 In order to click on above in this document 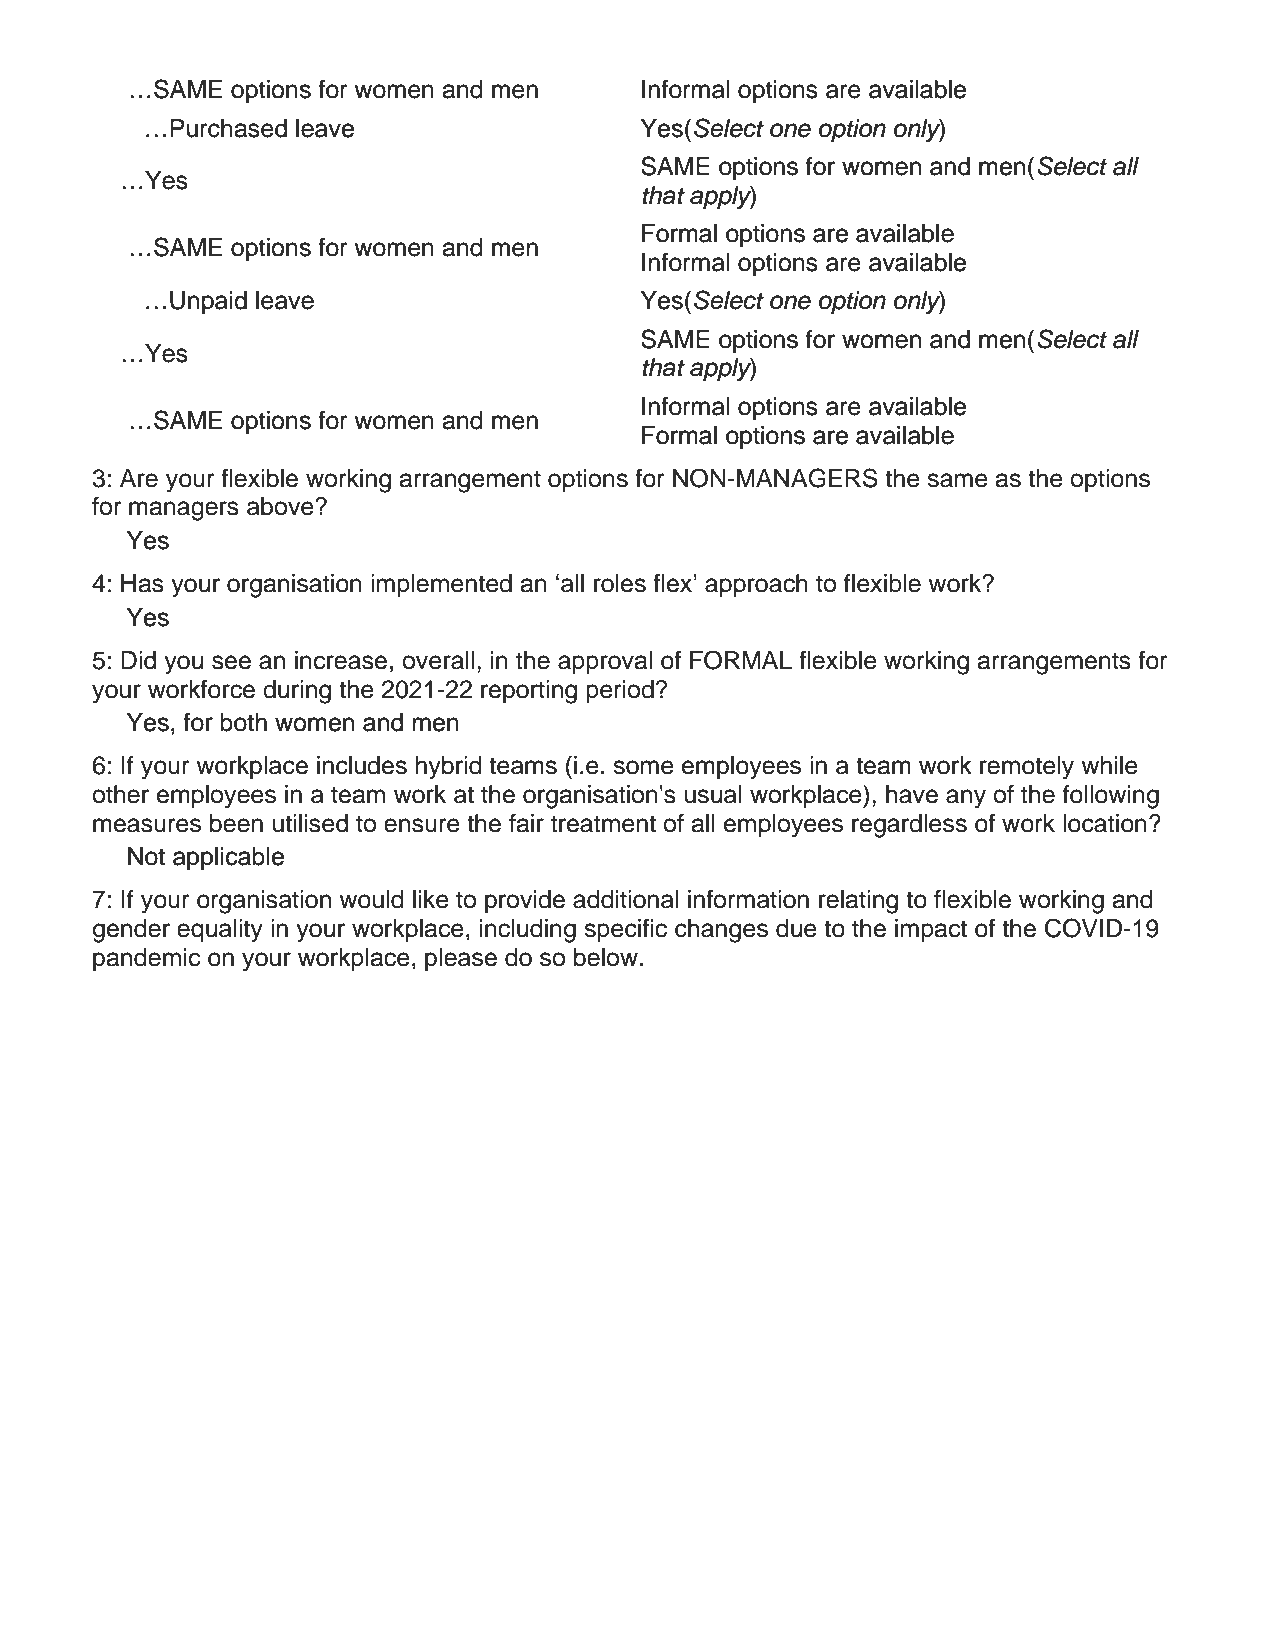, I will do `click(281, 506)`.
